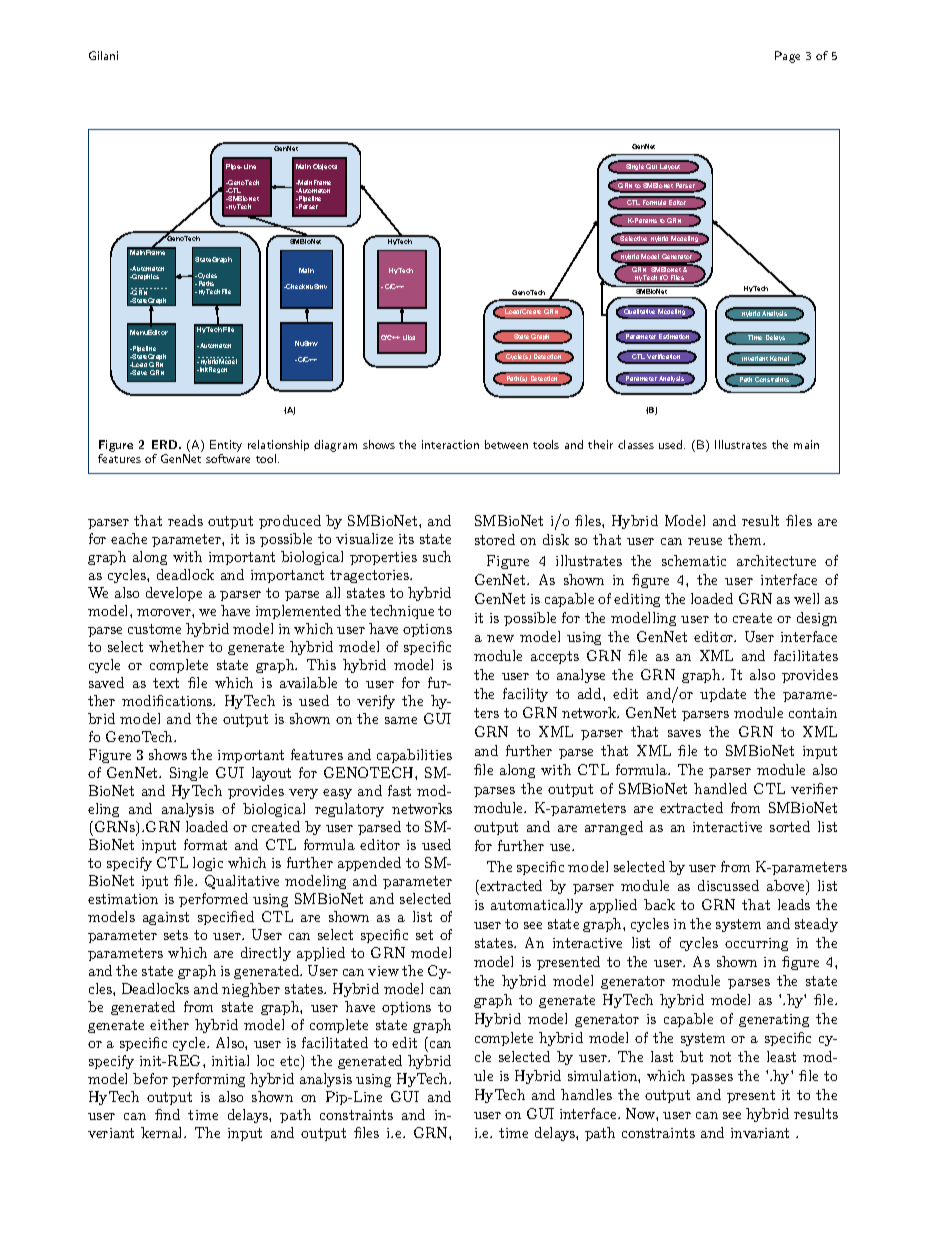 The width and height of the screenshot is (952, 1233). What do you see at coordinates (636, 444) in the screenshot?
I see `classes` at bounding box center [636, 444].
